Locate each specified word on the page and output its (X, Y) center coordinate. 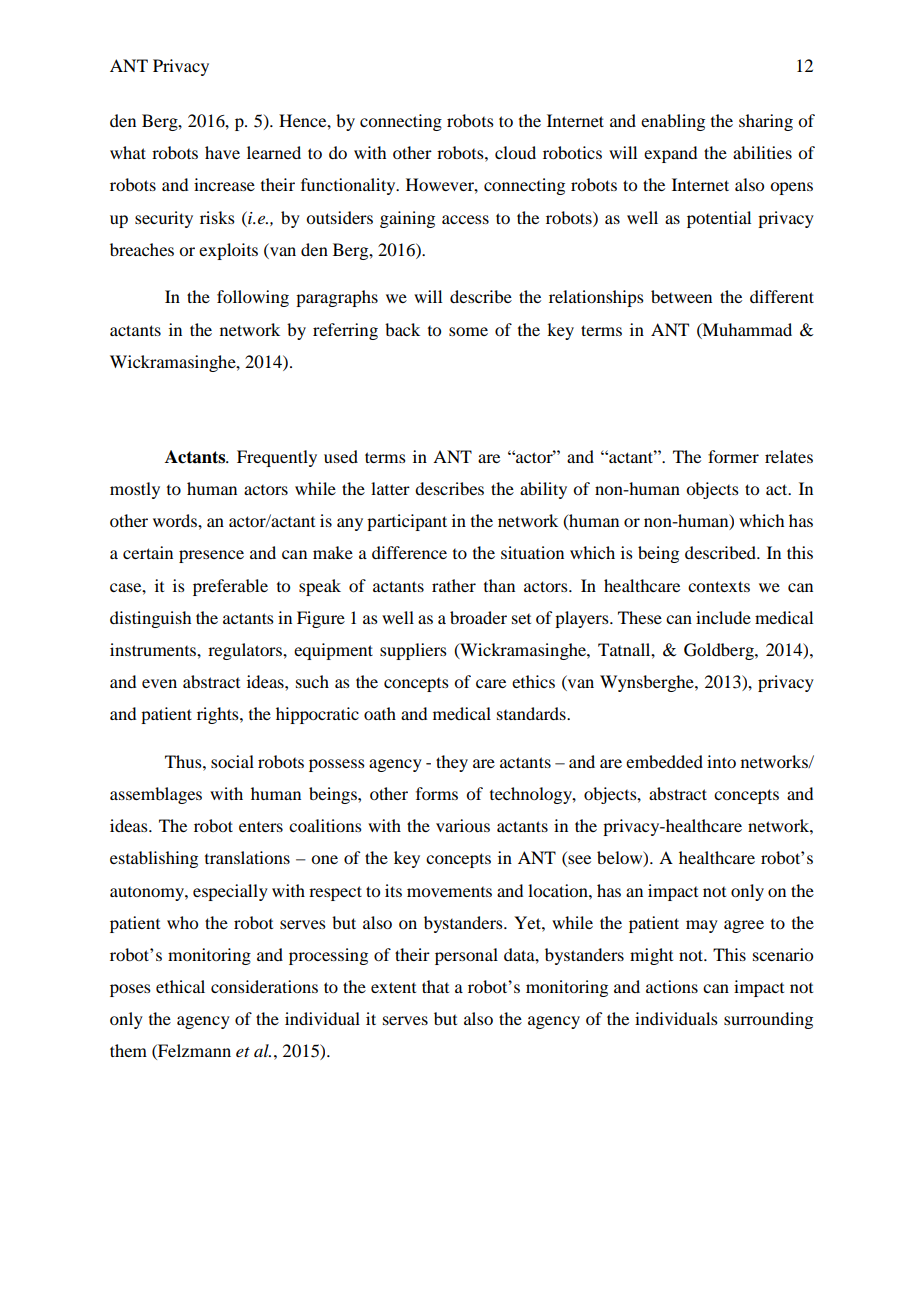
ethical (180, 986)
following (253, 298)
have (222, 152)
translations (247, 857)
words (176, 520)
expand (670, 154)
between (681, 296)
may (702, 926)
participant (407, 522)
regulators (246, 651)
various (463, 825)
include (723, 617)
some (468, 331)
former (733, 456)
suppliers (413, 651)
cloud (515, 152)
